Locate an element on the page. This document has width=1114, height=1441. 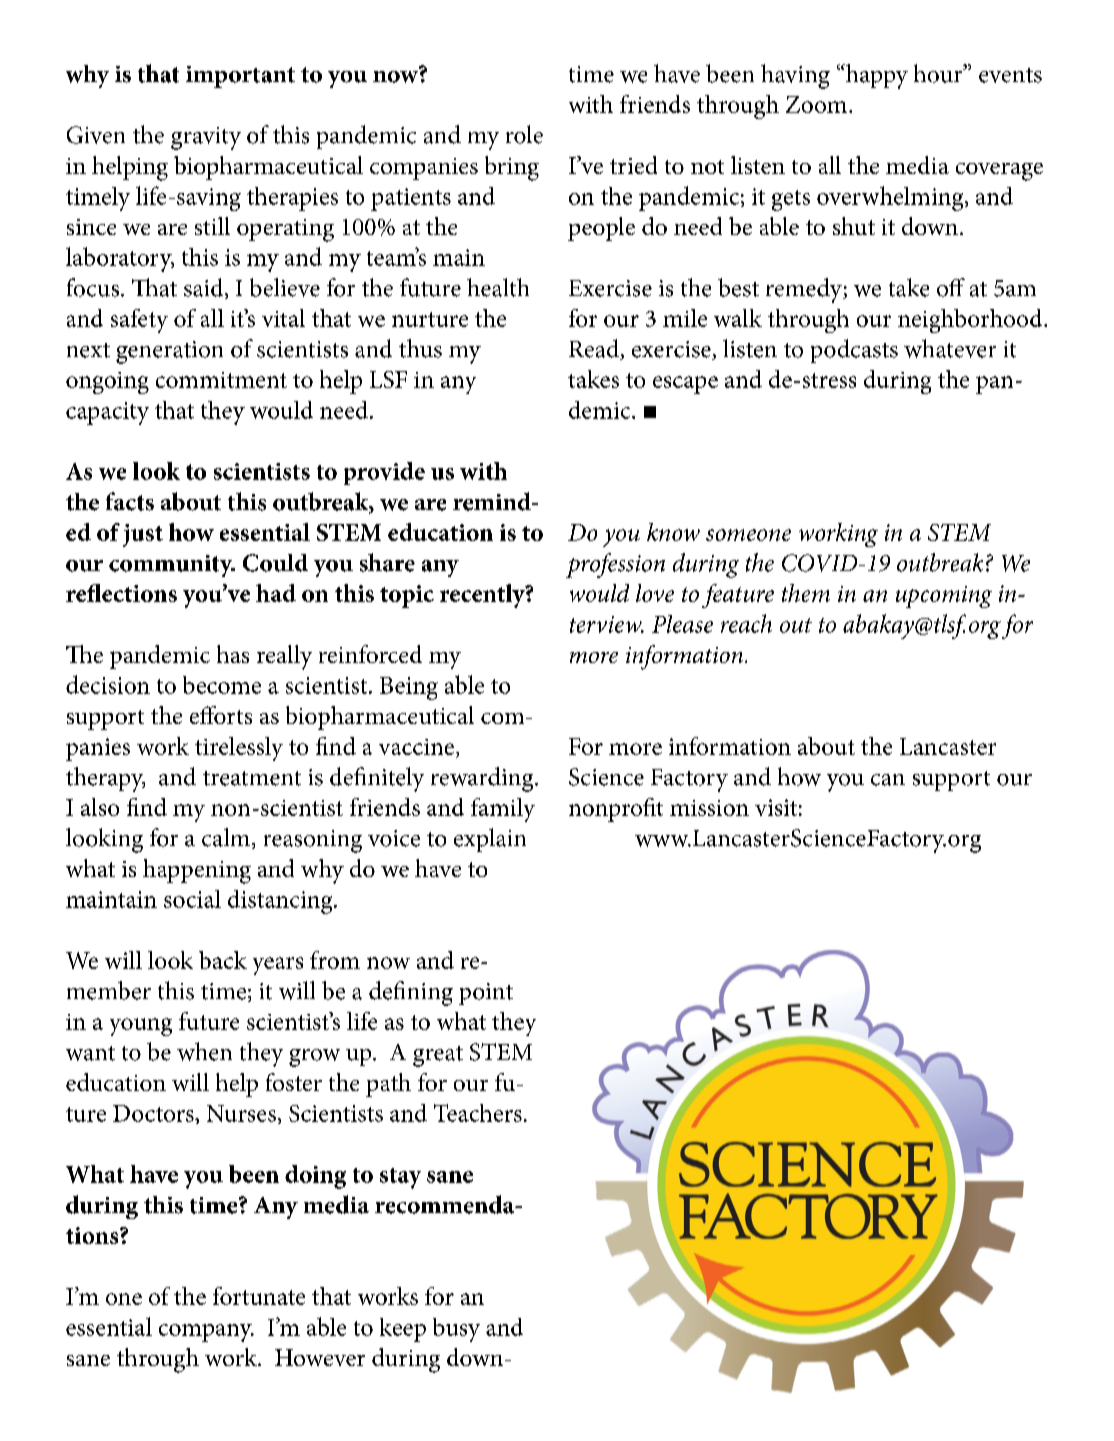
community is located at coordinates (172, 566).
